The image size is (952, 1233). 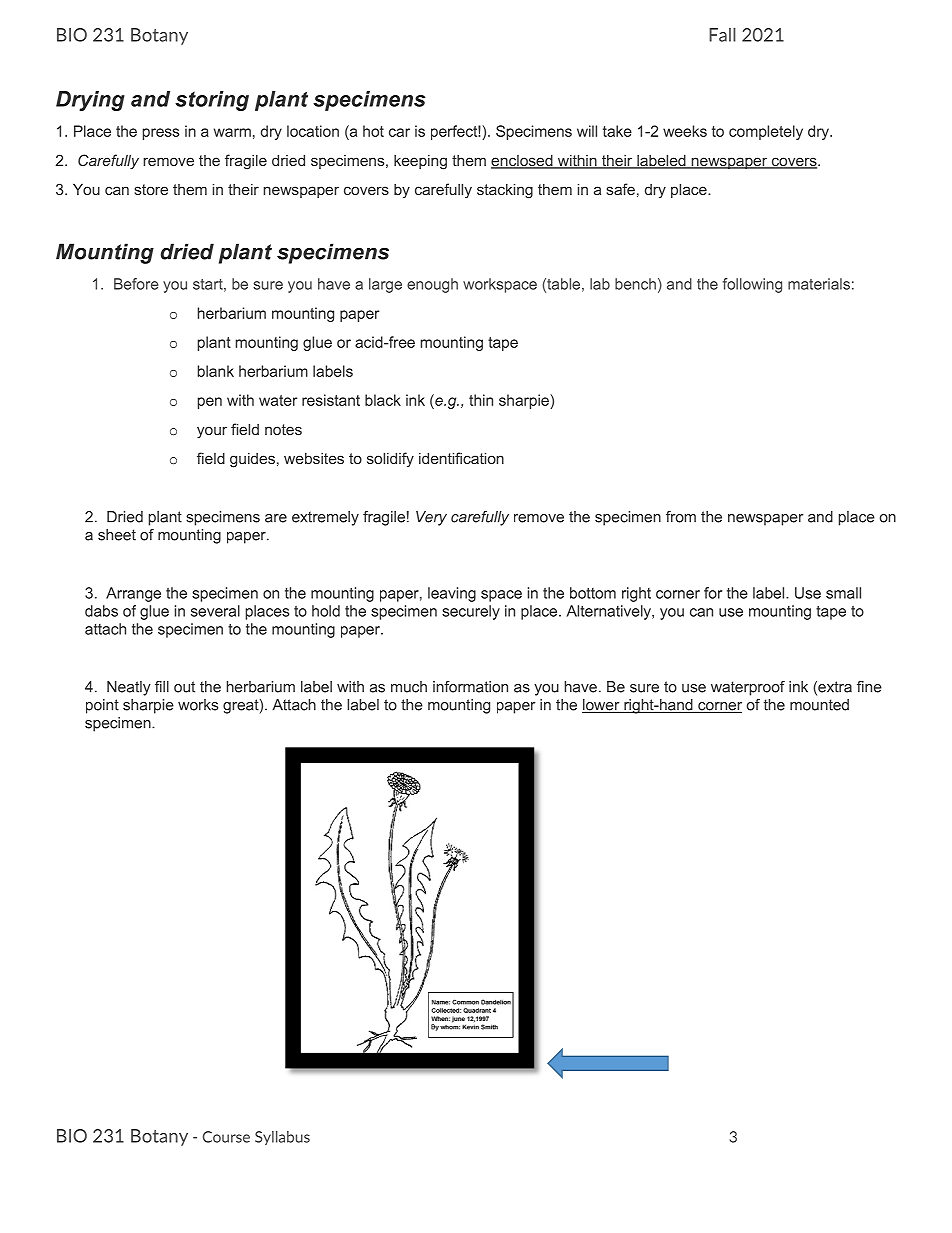 I want to click on hot, so click(x=373, y=131).
